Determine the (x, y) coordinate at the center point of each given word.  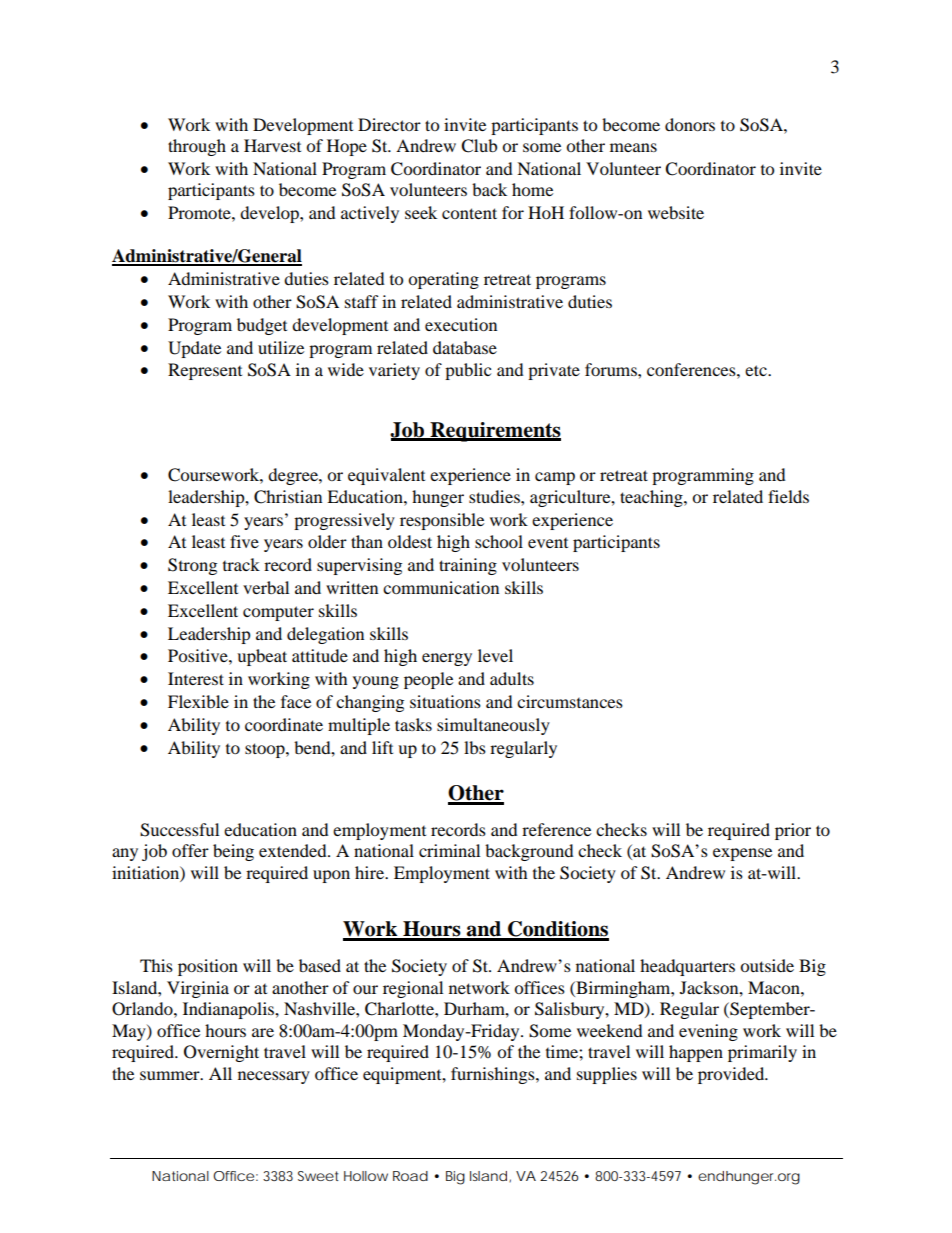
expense (742, 854)
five (244, 541)
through (197, 147)
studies (495, 496)
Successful (179, 830)
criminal (449, 850)
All (220, 1073)
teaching (652, 498)
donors (690, 124)
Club (479, 146)
